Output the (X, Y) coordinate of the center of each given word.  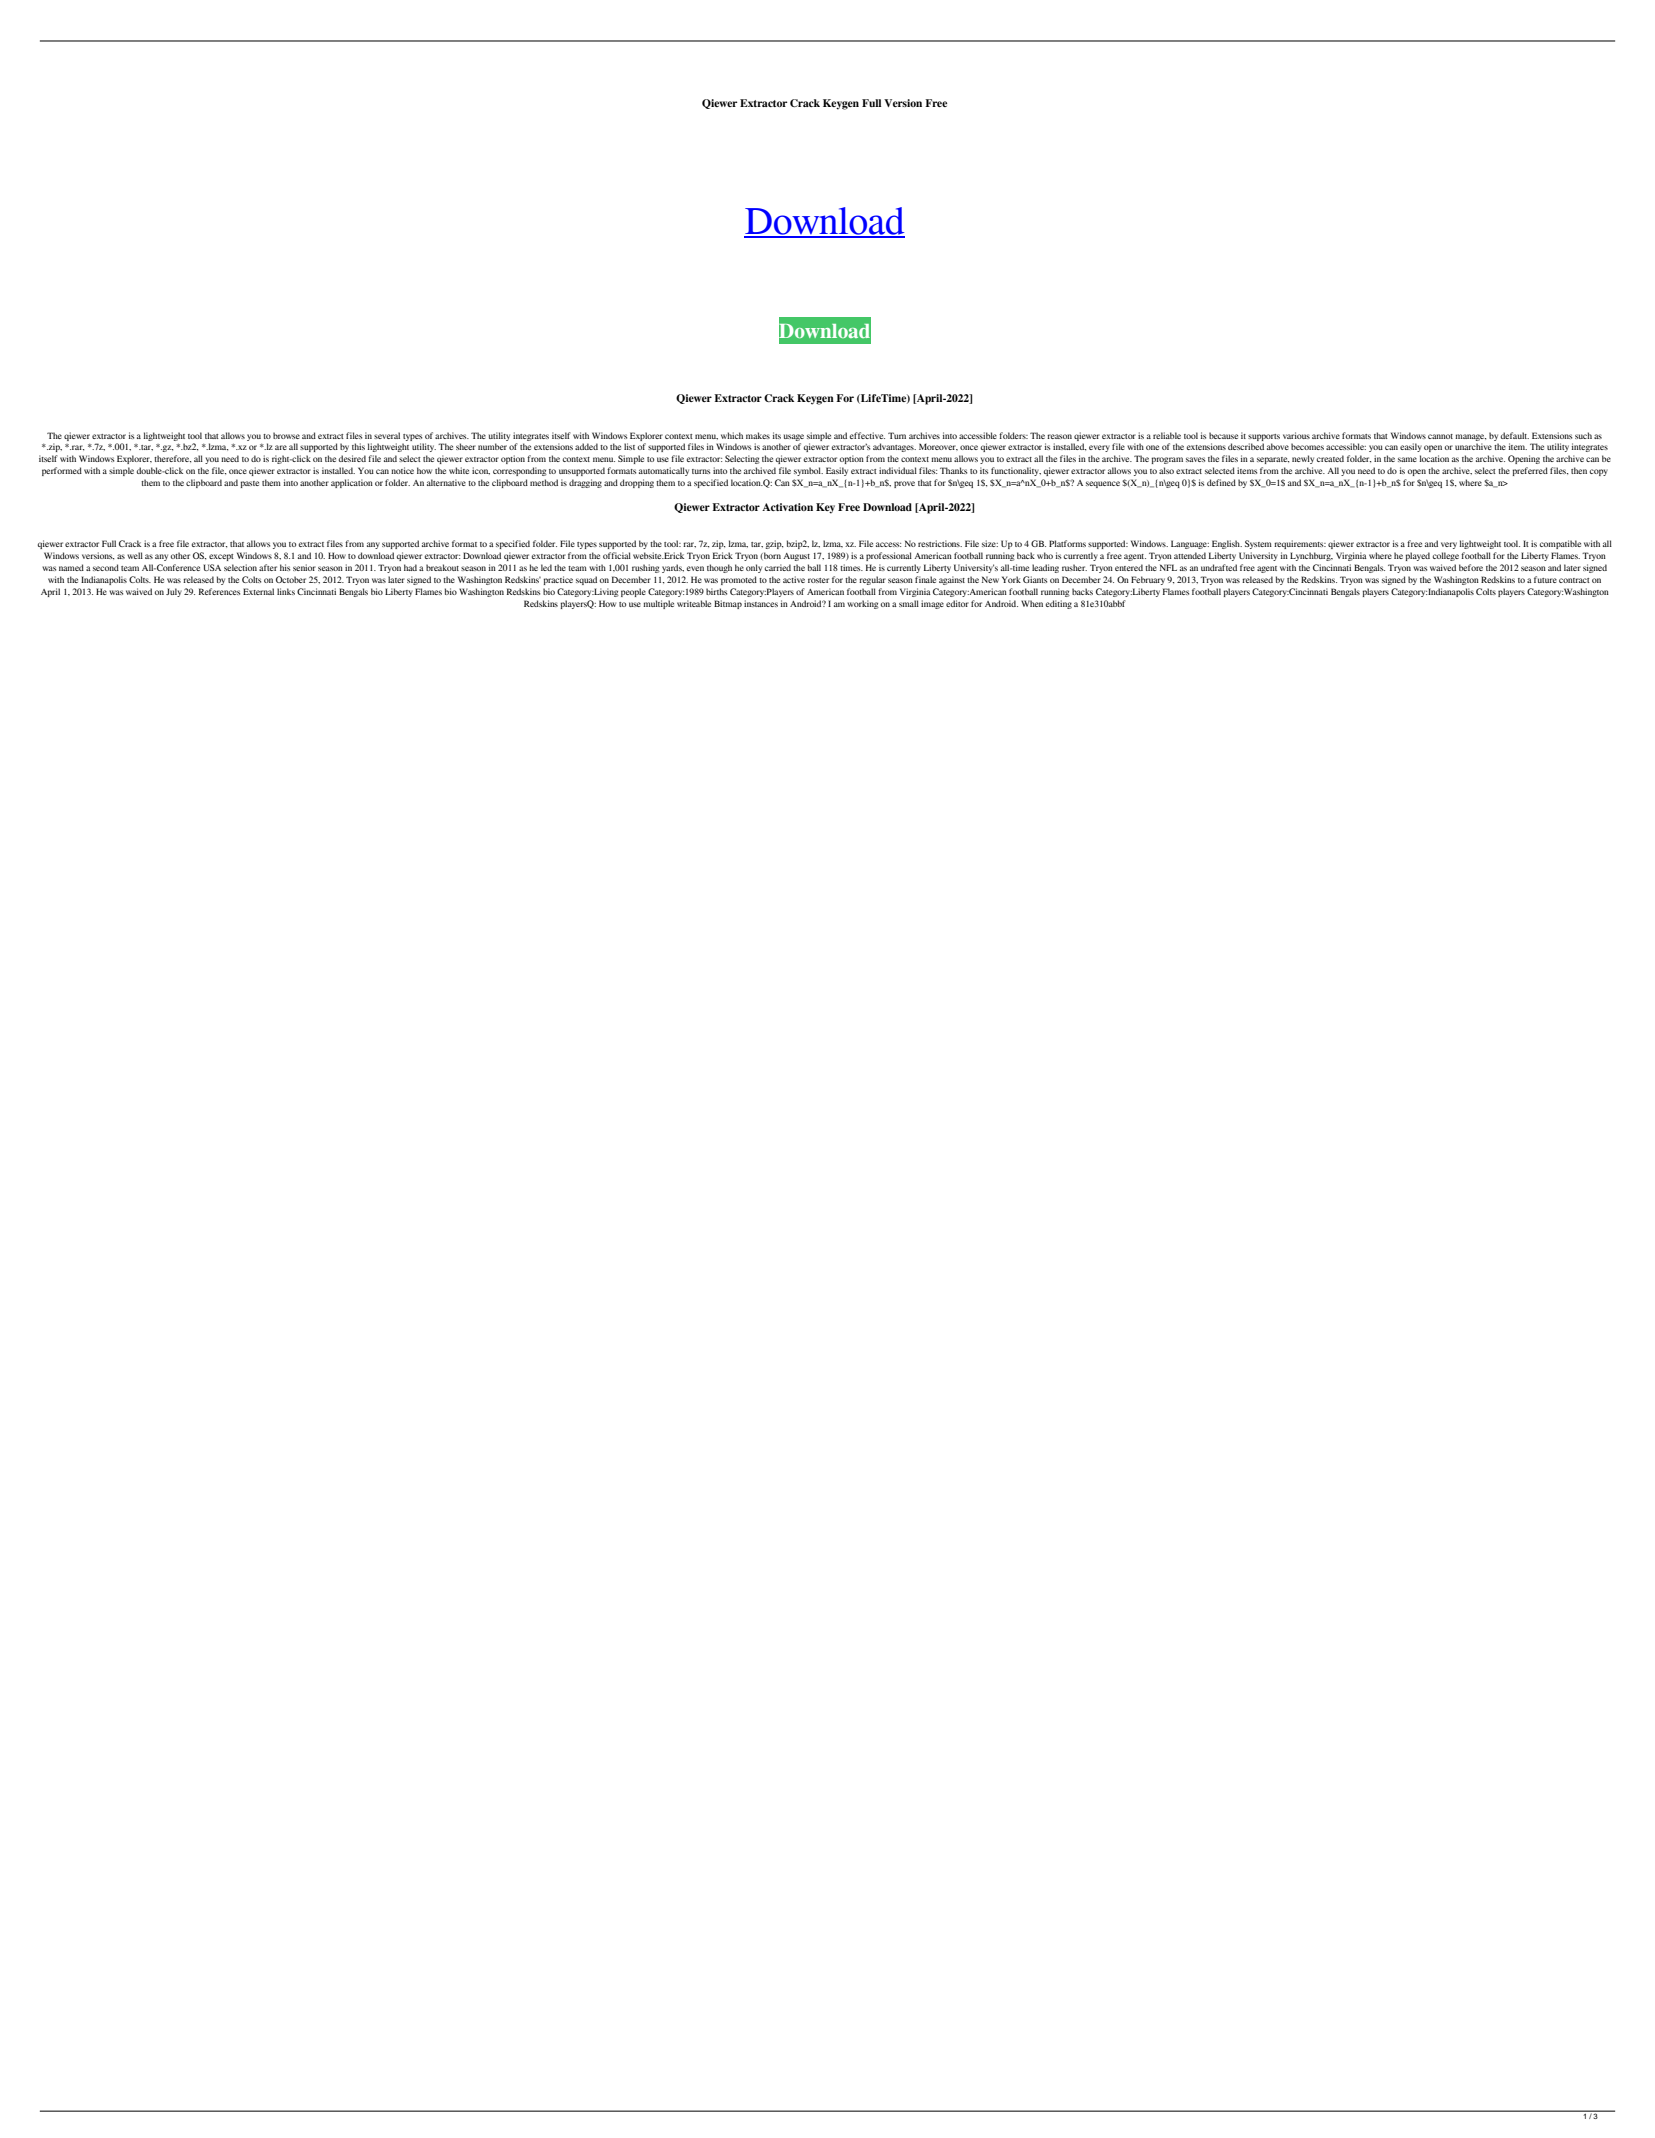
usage (794, 437)
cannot (1440, 436)
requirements (1300, 544)
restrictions (940, 543)
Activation (787, 507)
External (258, 591)
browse (286, 435)
